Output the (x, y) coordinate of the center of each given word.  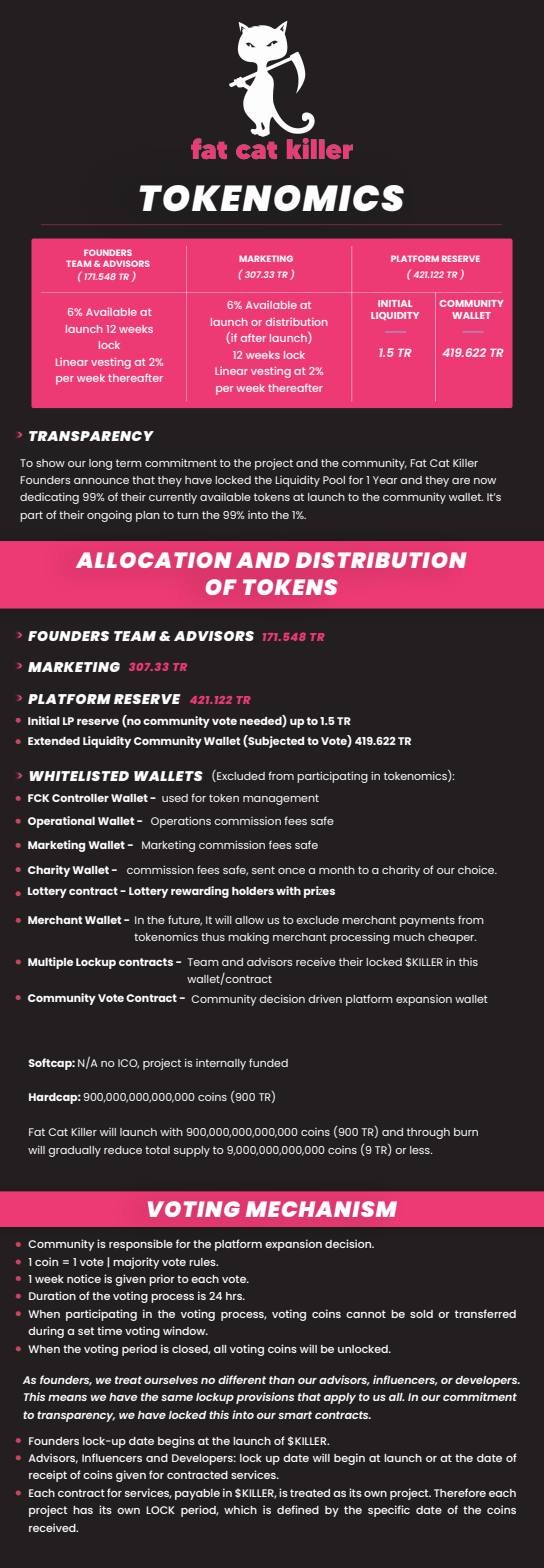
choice (477, 869)
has (83, 1510)
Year (385, 480)
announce (101, 481)
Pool (334, 480)
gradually (74, 1151)
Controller (80, 798)
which (240, 1509)
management (281, 799)
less (421, 1150)
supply (192, 1151)
